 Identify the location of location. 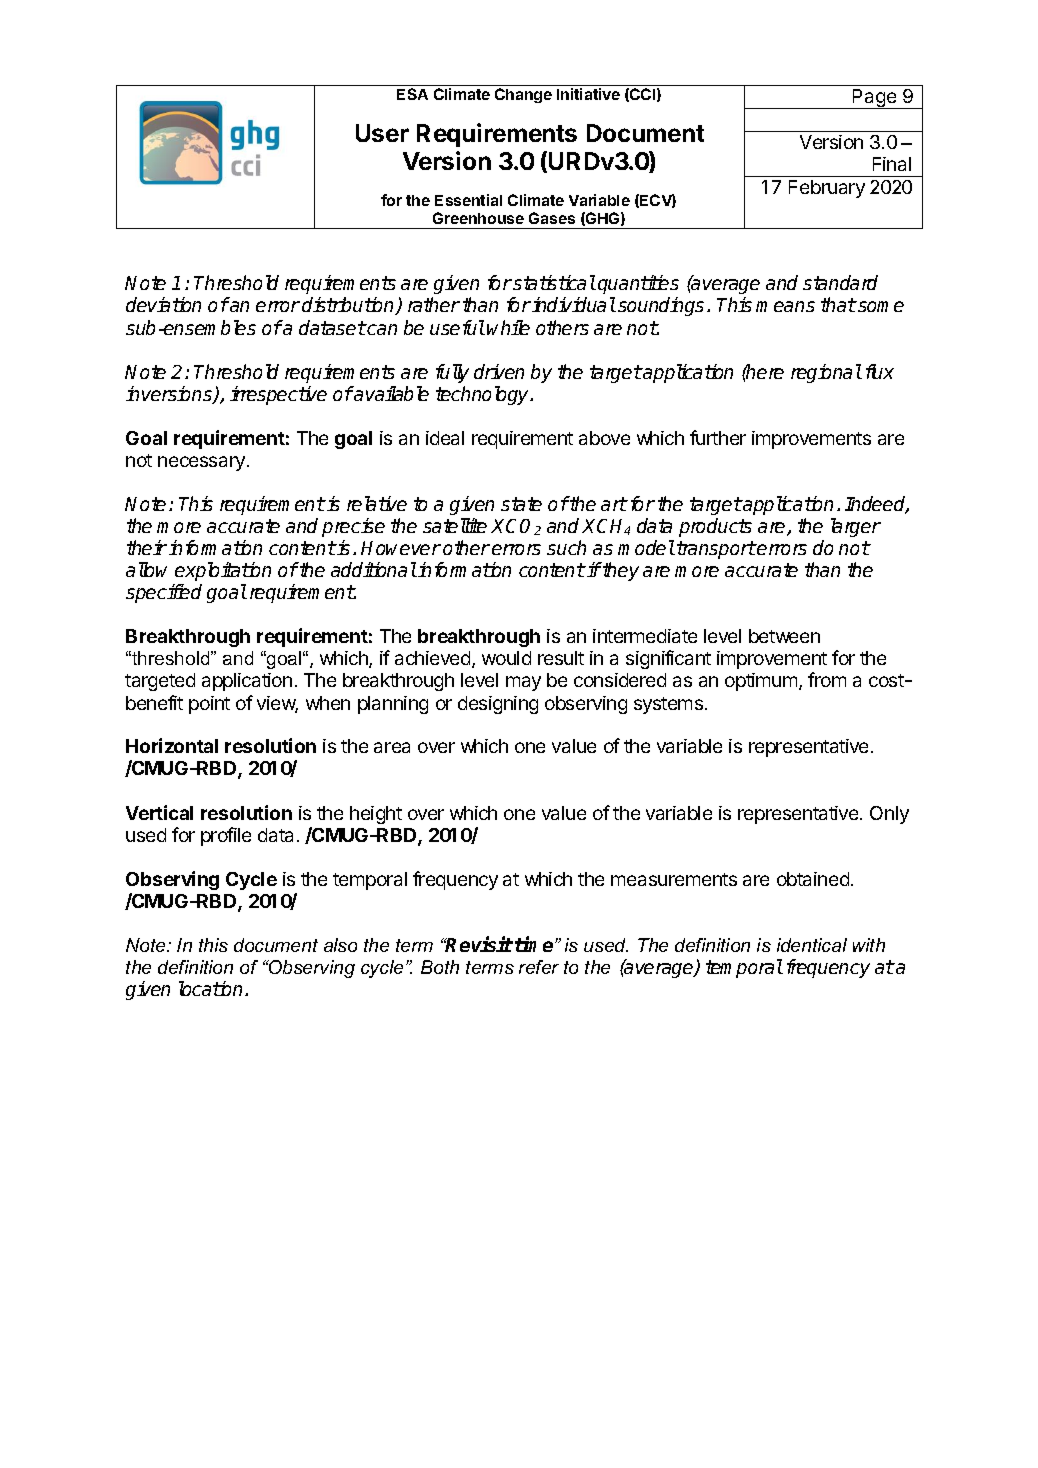
(212, 988).
